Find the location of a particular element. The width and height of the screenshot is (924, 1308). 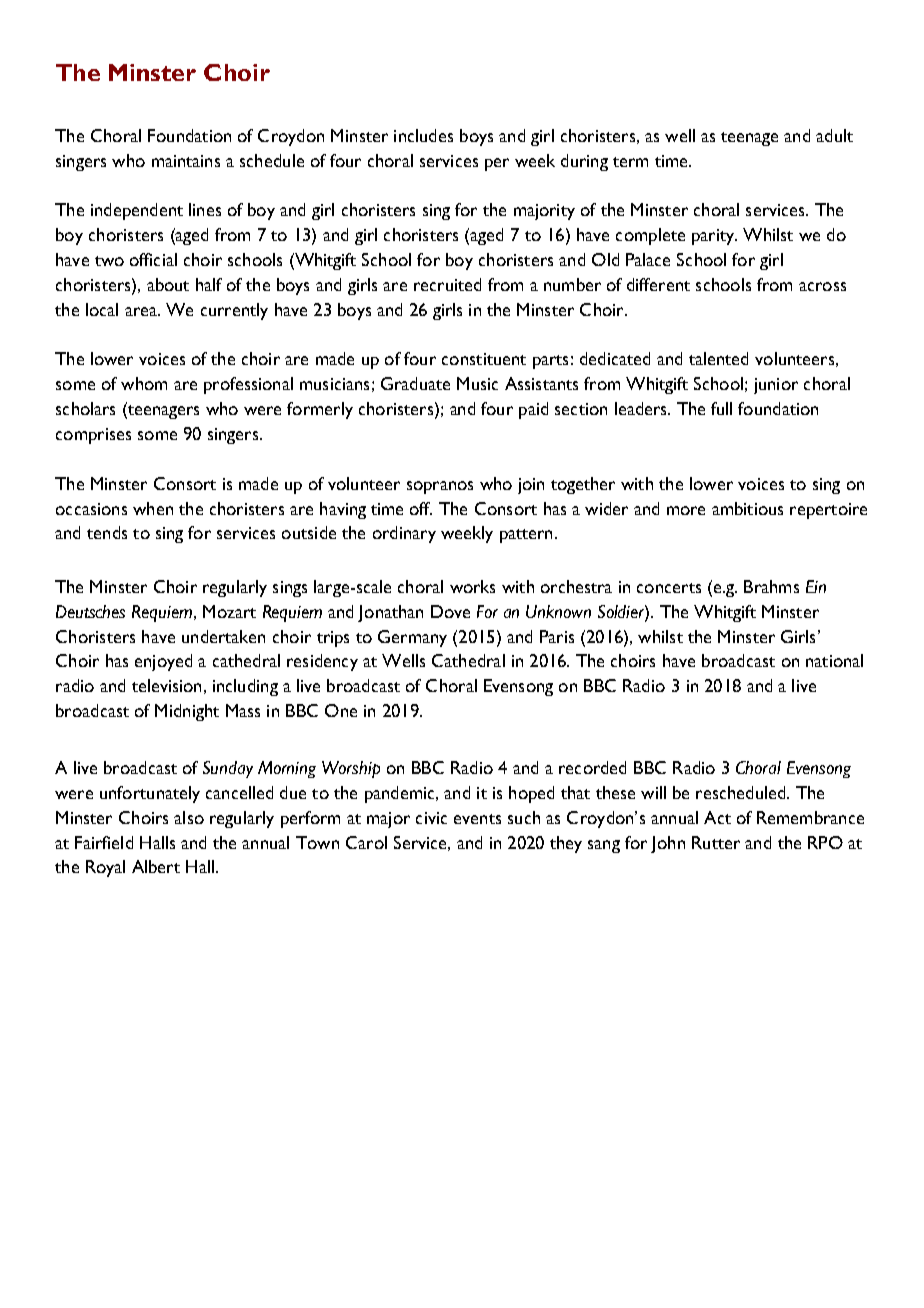

junior is located at coordinates (776, 386).
